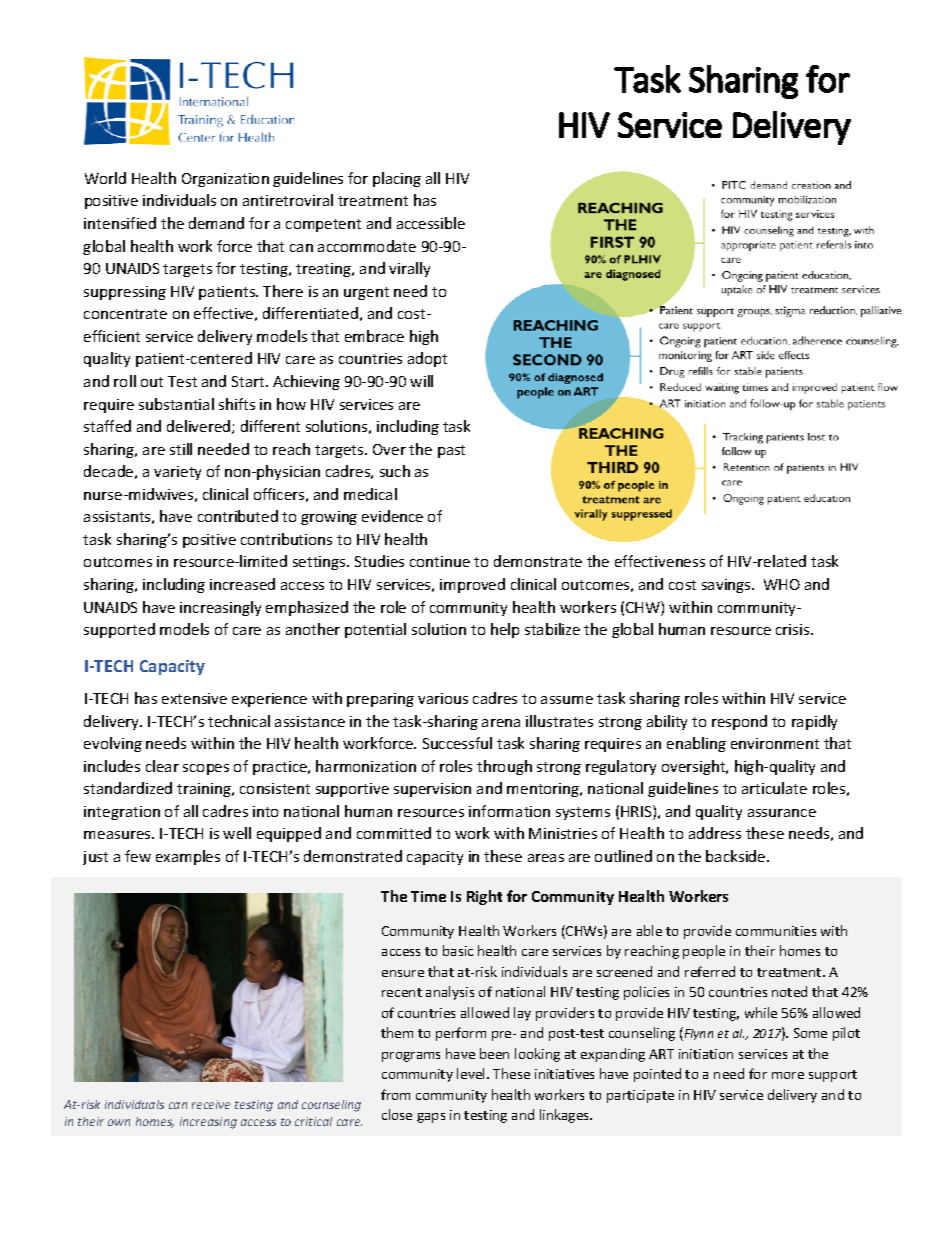  What do you see at coordinates (194, 698) in the image?
I see `extensive` at bounding box center [194, 698].
